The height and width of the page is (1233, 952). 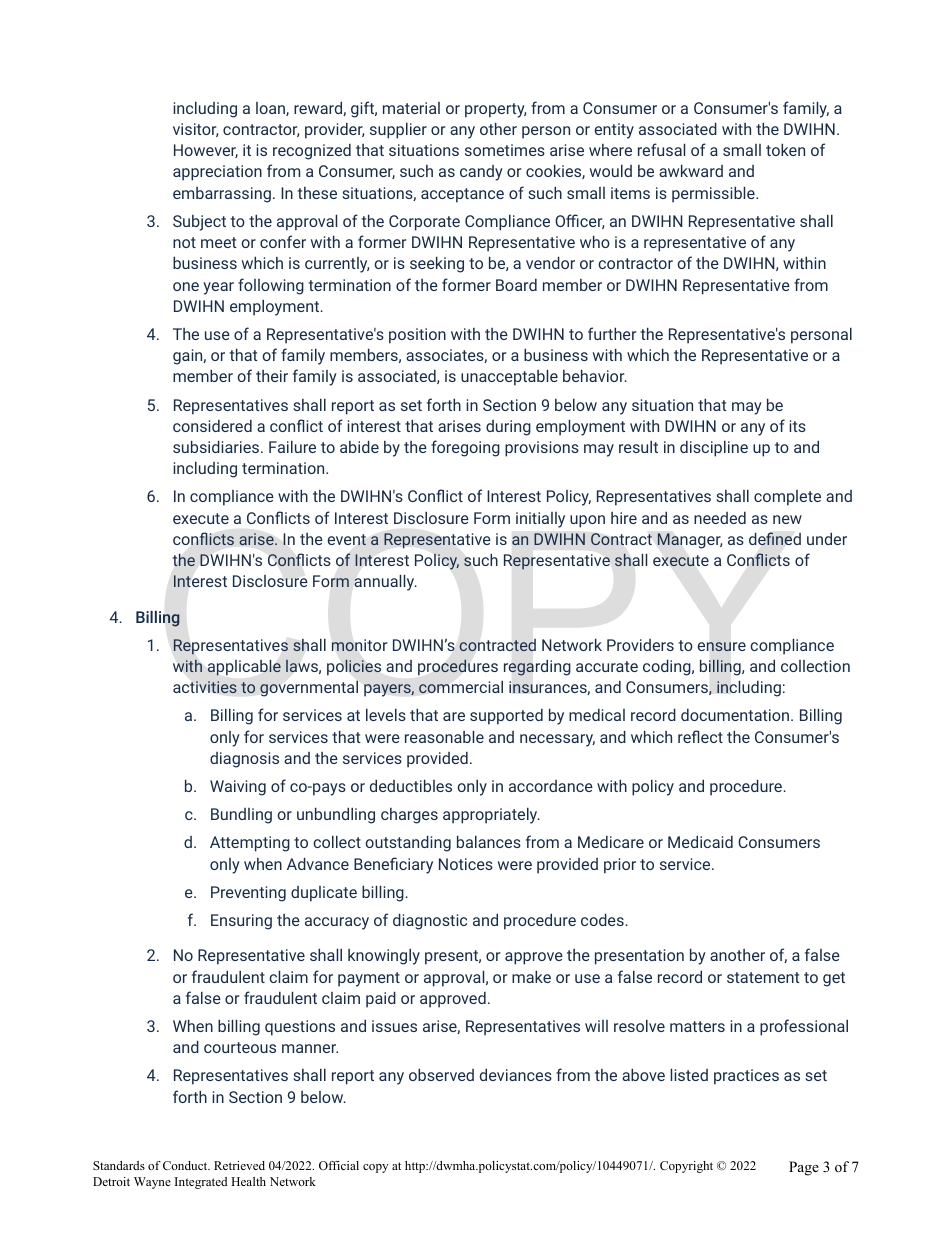 I want to click on ensure, so click(x=722, y=647).
